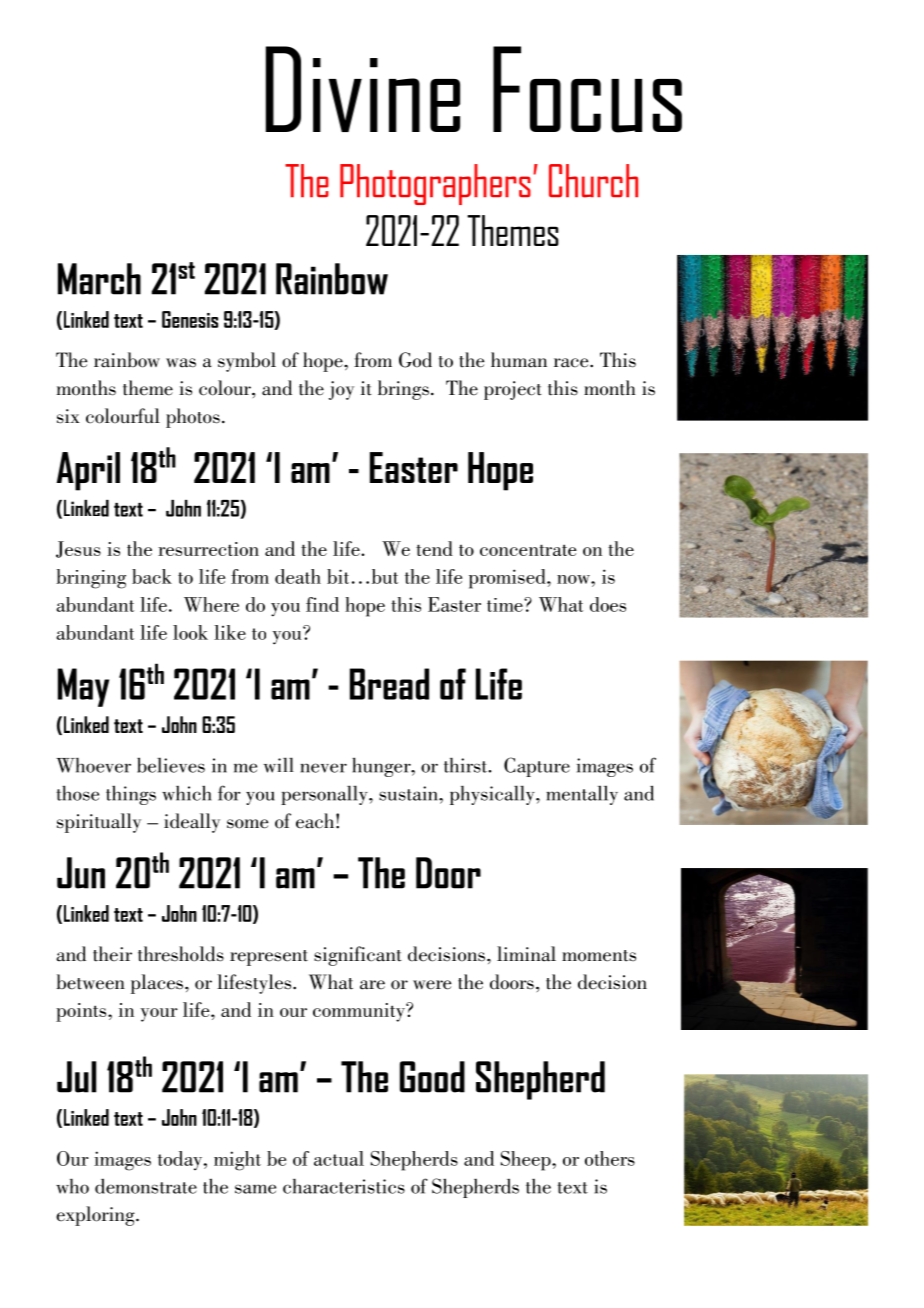 The width and height of the screenshot is (924, 1308). Describe the element at coordinates (146, 1186) in the screenshot. I see `demonstrate` at that location.
